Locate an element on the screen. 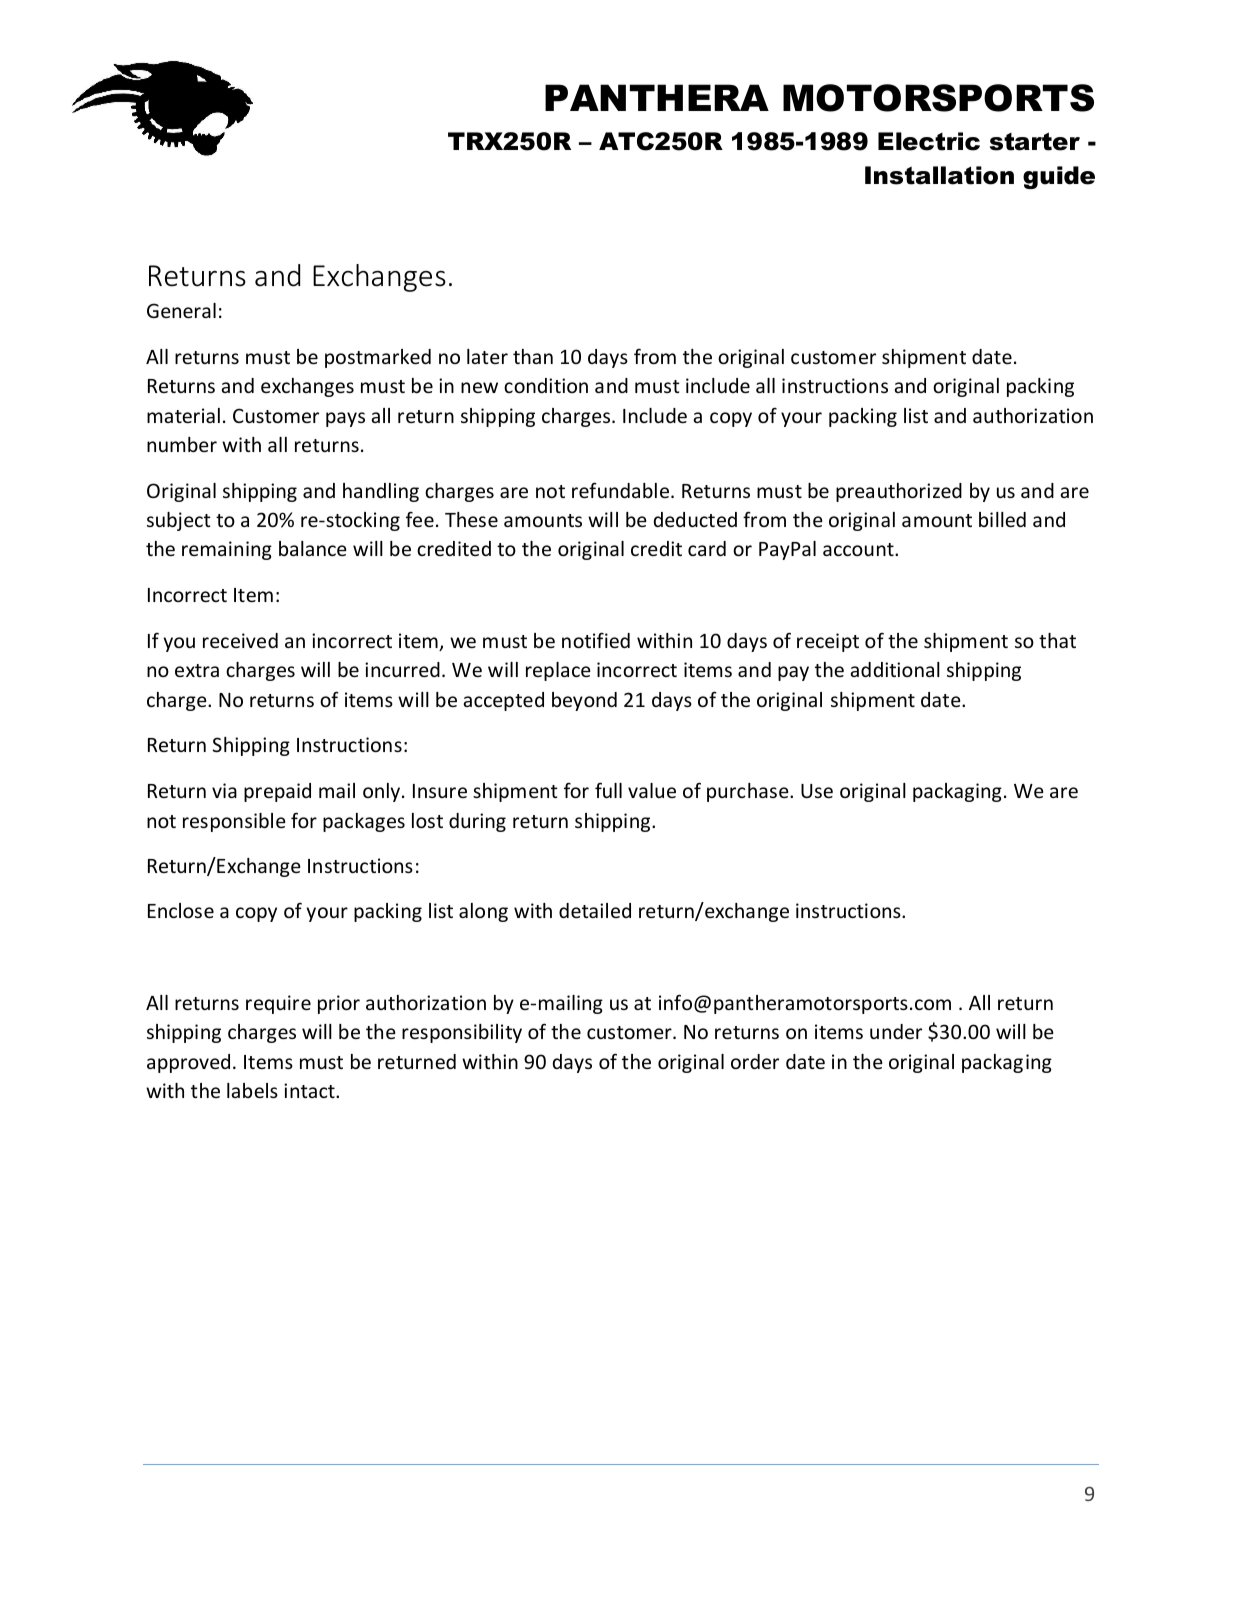 This screenshot has width=1241, height=1606. under is located at coordinates (896, 1031).
